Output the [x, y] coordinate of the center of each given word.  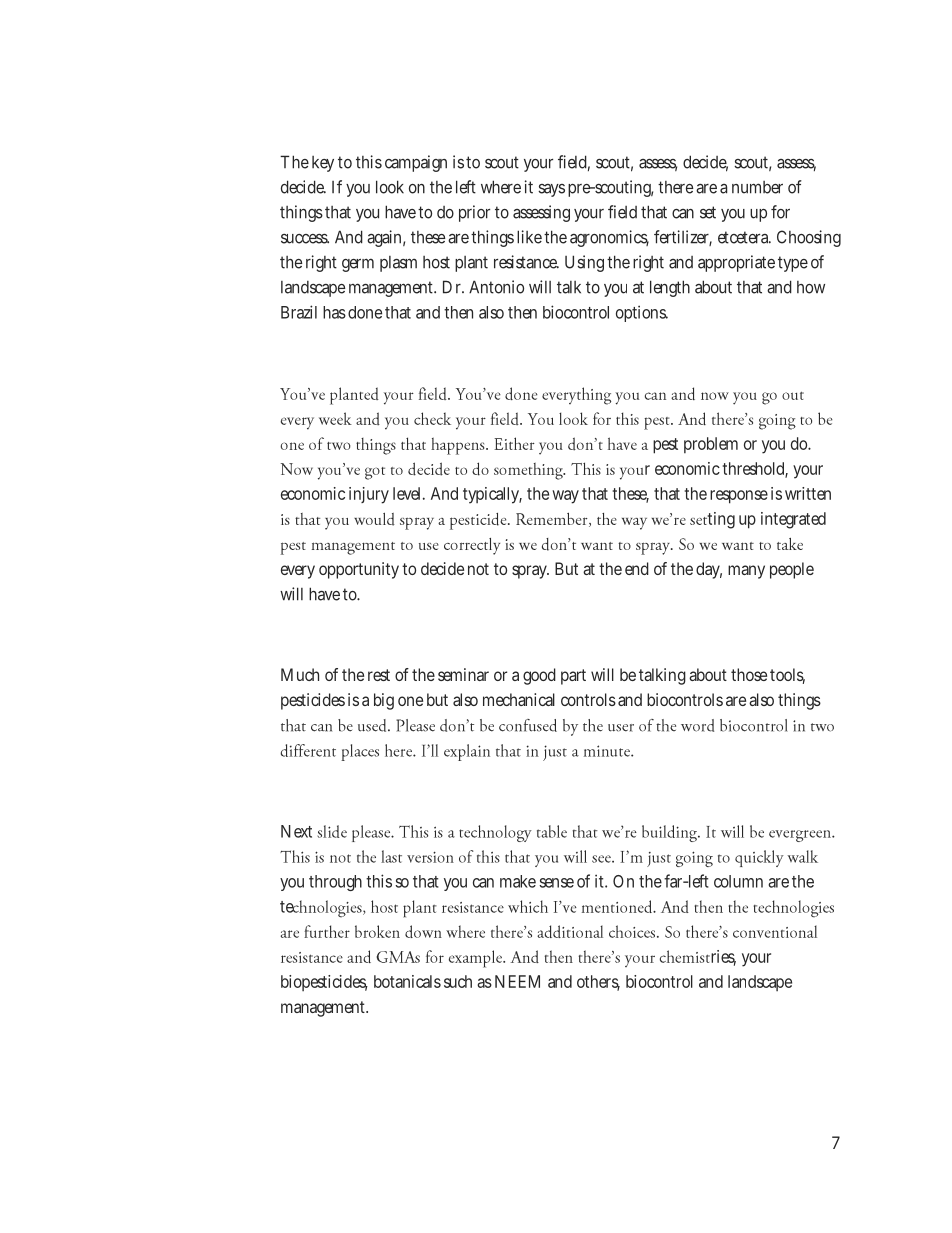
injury [369, 495]
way [565, 497]
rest [379, 675]
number [757, 187]
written [808, 493]
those [749, 674]
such [458, 981]
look [390, 187]
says [551, 190]
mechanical [519, 699]
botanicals [407, 981]
